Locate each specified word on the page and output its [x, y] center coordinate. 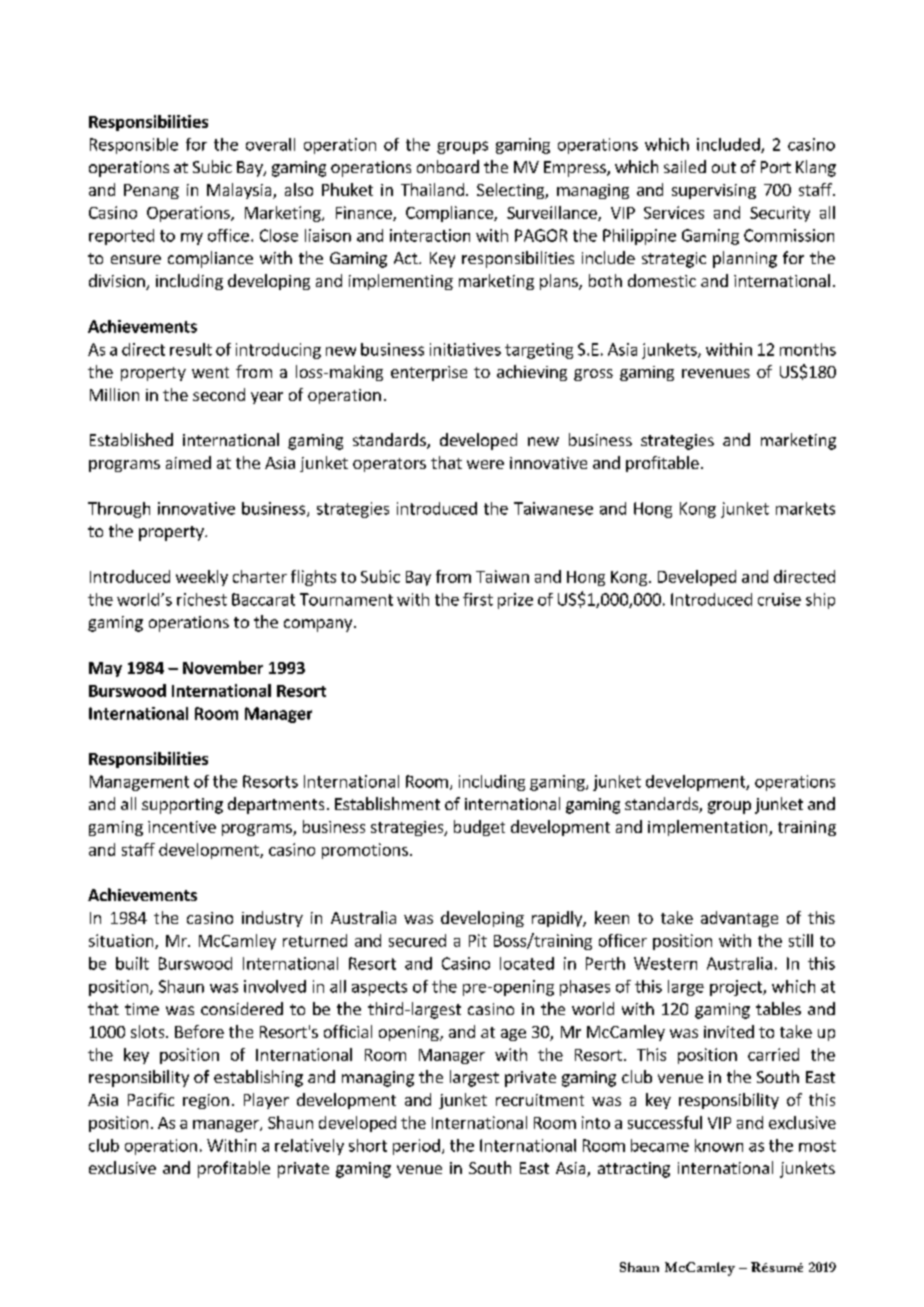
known [719, 1145]
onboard [448, 166]
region [206, 1101]
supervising [714, 191]
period [416, 1147]
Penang [151, 191]
